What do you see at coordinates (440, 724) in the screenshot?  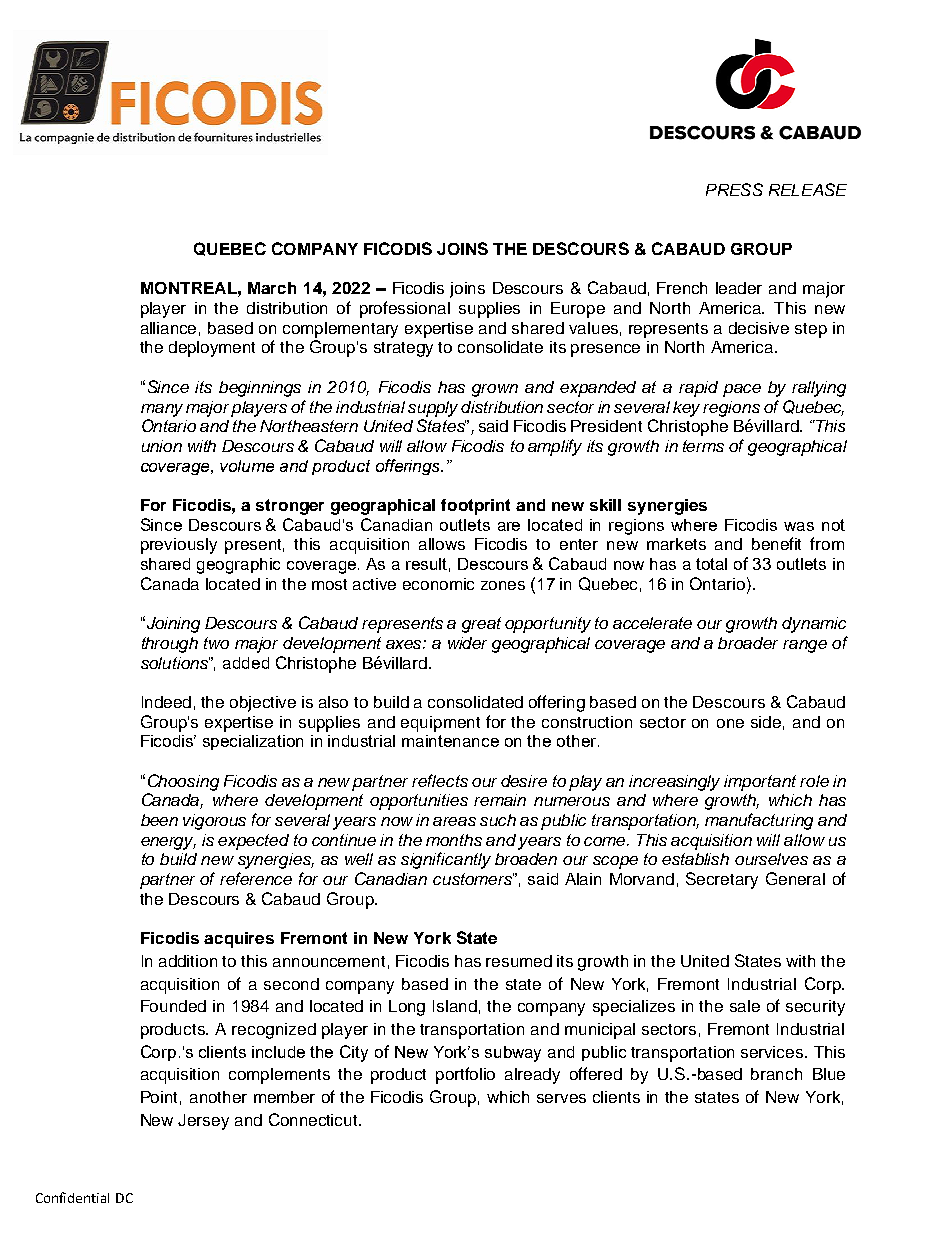 I see `equipment` at bounding box center [440, 724].
